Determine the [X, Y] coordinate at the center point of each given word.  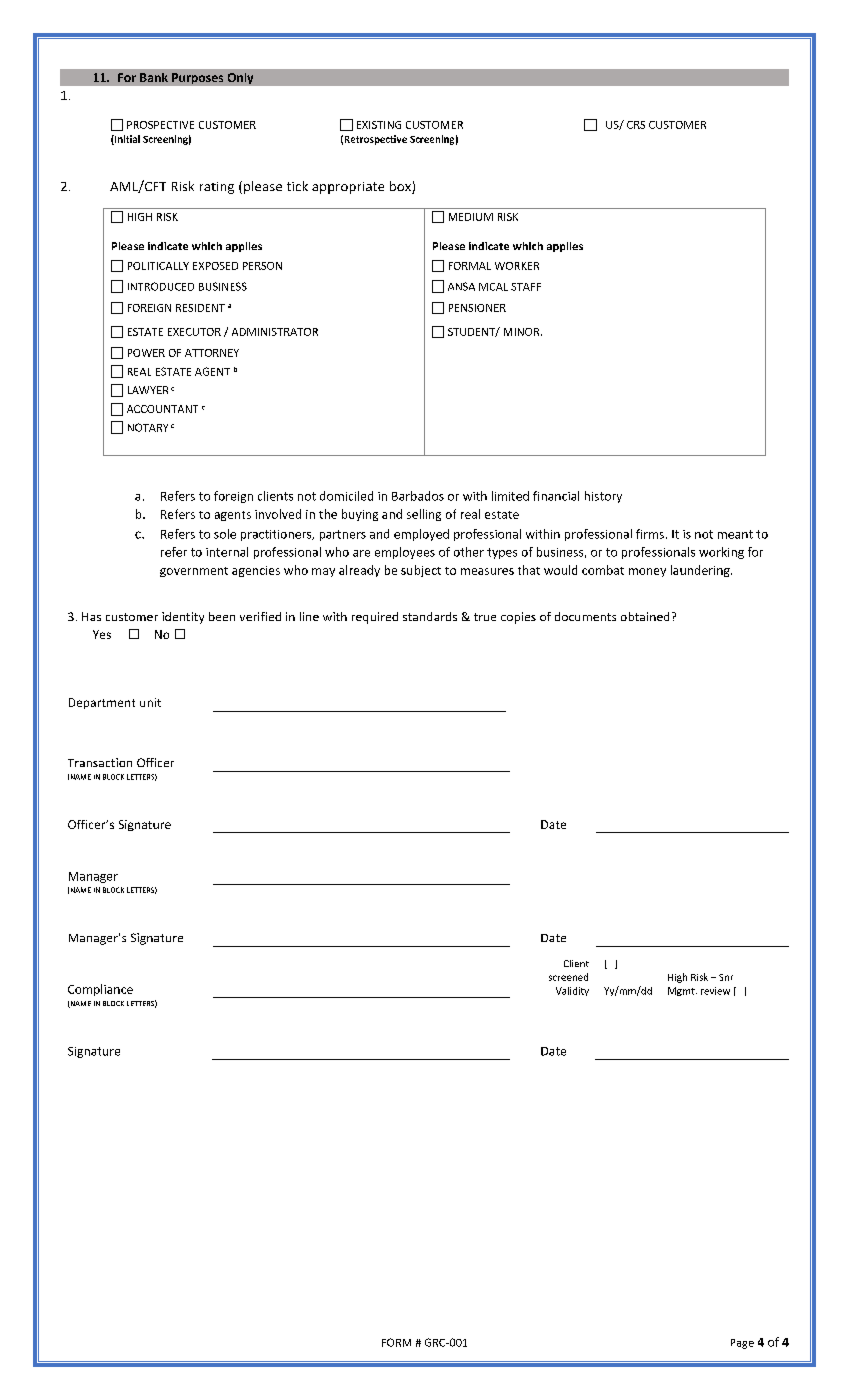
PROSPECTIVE [160, 125]
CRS [636, 125]
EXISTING [379, 125]
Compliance [100, 990]
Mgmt [682, 991]
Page [742, 1344]
